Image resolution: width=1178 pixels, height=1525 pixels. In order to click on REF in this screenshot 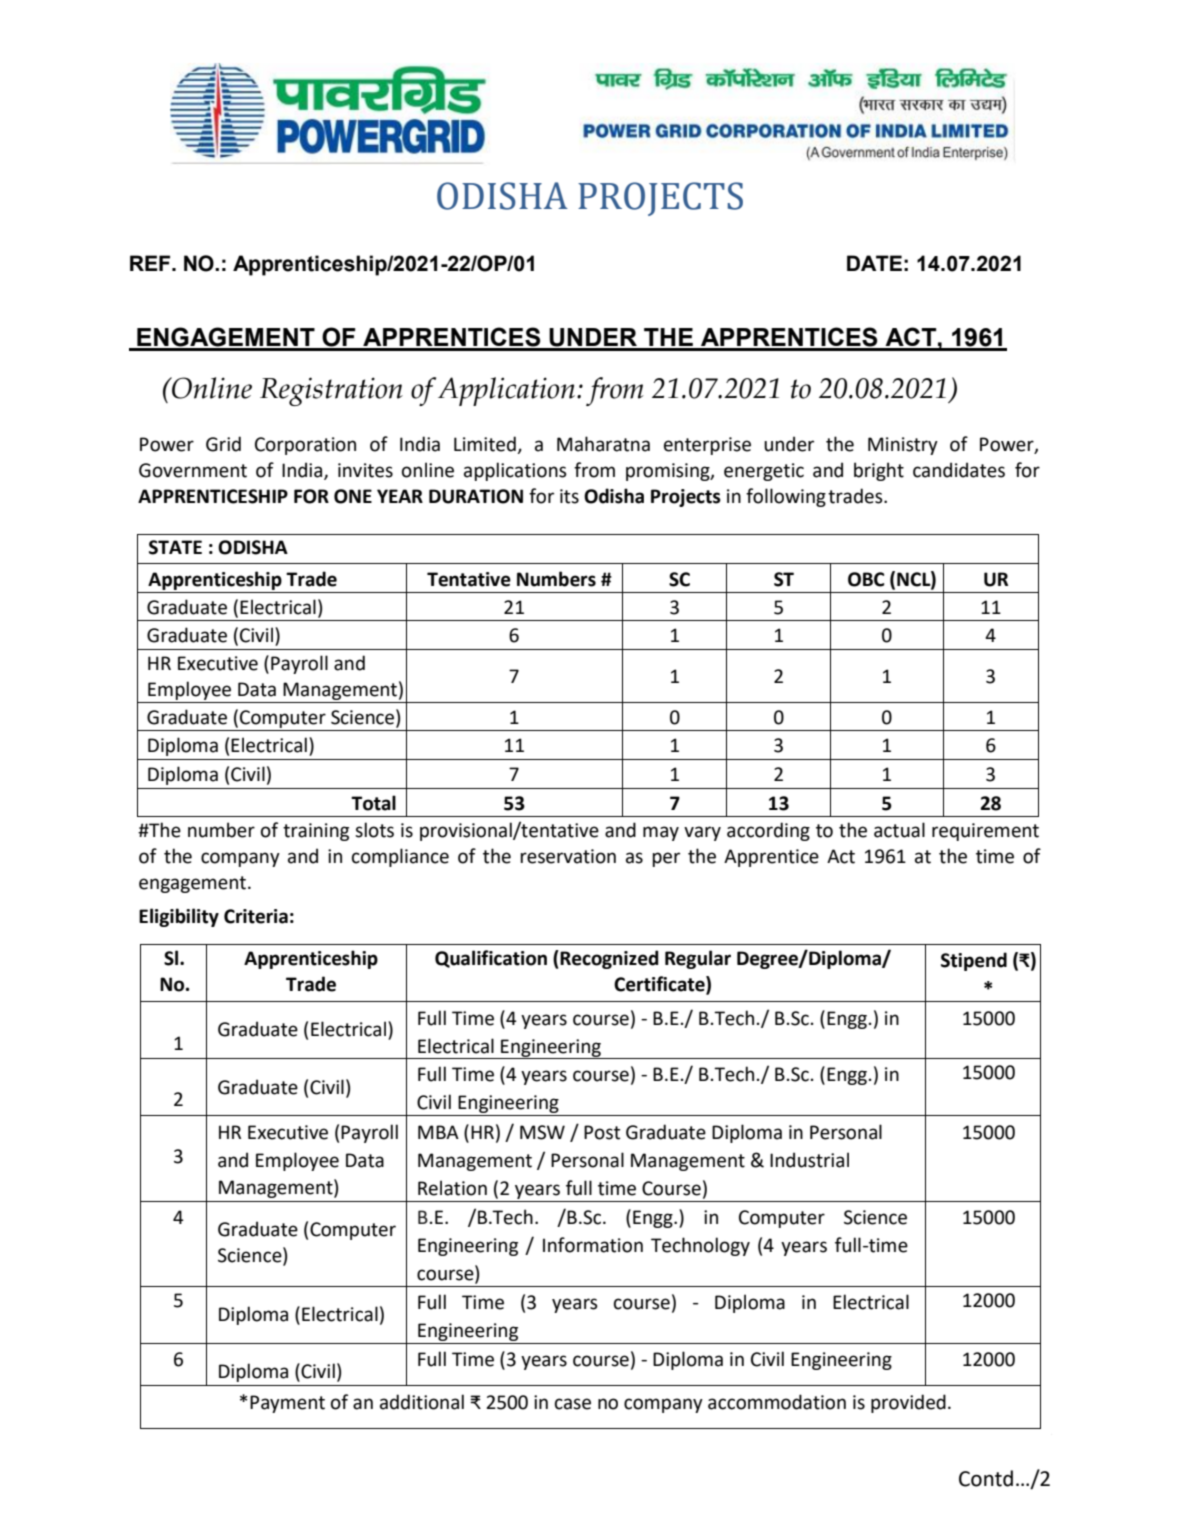, I will do `click(151, 263)`.
